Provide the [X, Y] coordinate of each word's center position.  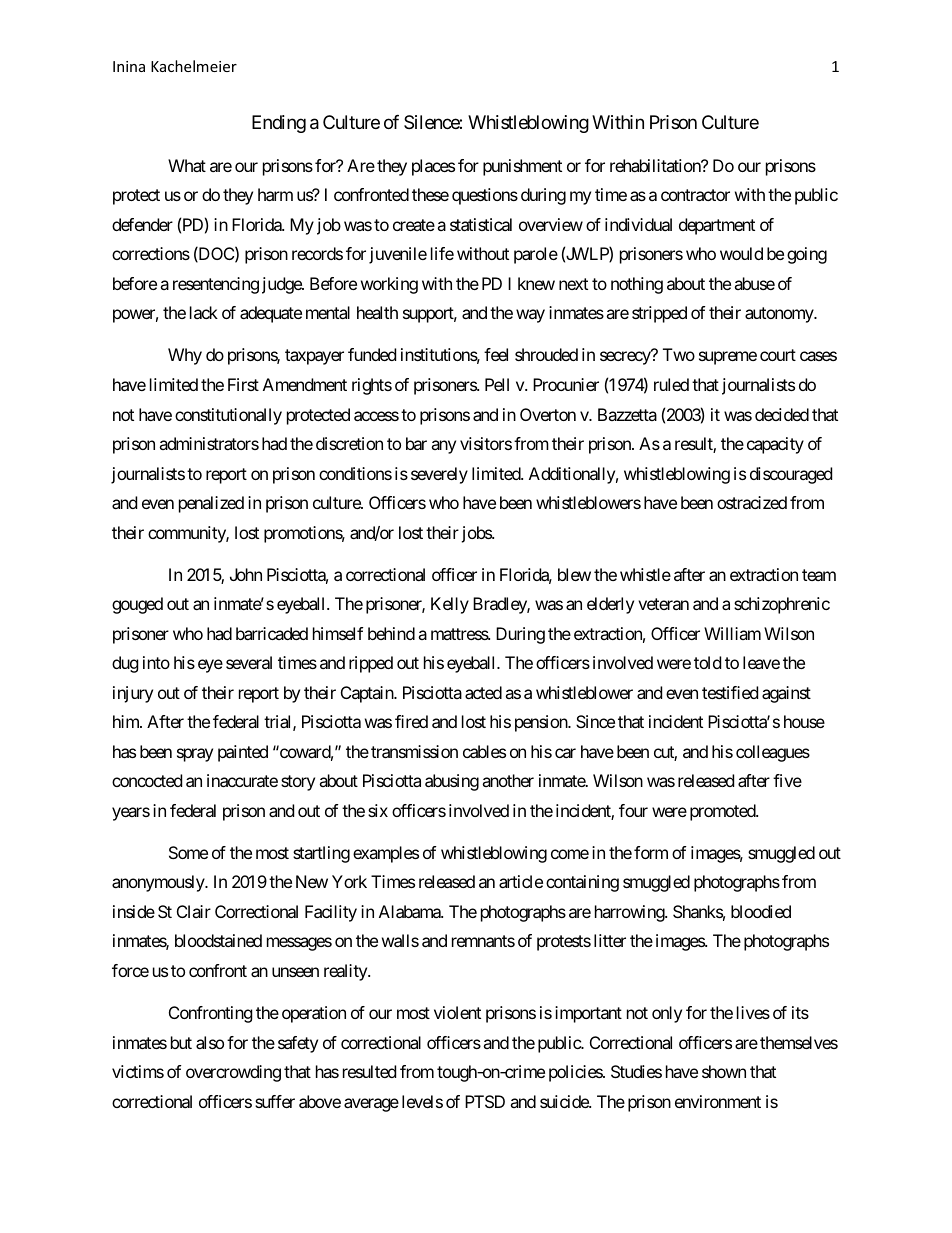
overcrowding [233, 1073]
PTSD [485, 1101]
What [187, 165]
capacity [775, 445]
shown [724, 1071]
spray [195, 755]
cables [484, 751]
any [443, 447]
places [433, 167]
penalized [211, 504]
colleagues [773, 753]
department [717, 226]
